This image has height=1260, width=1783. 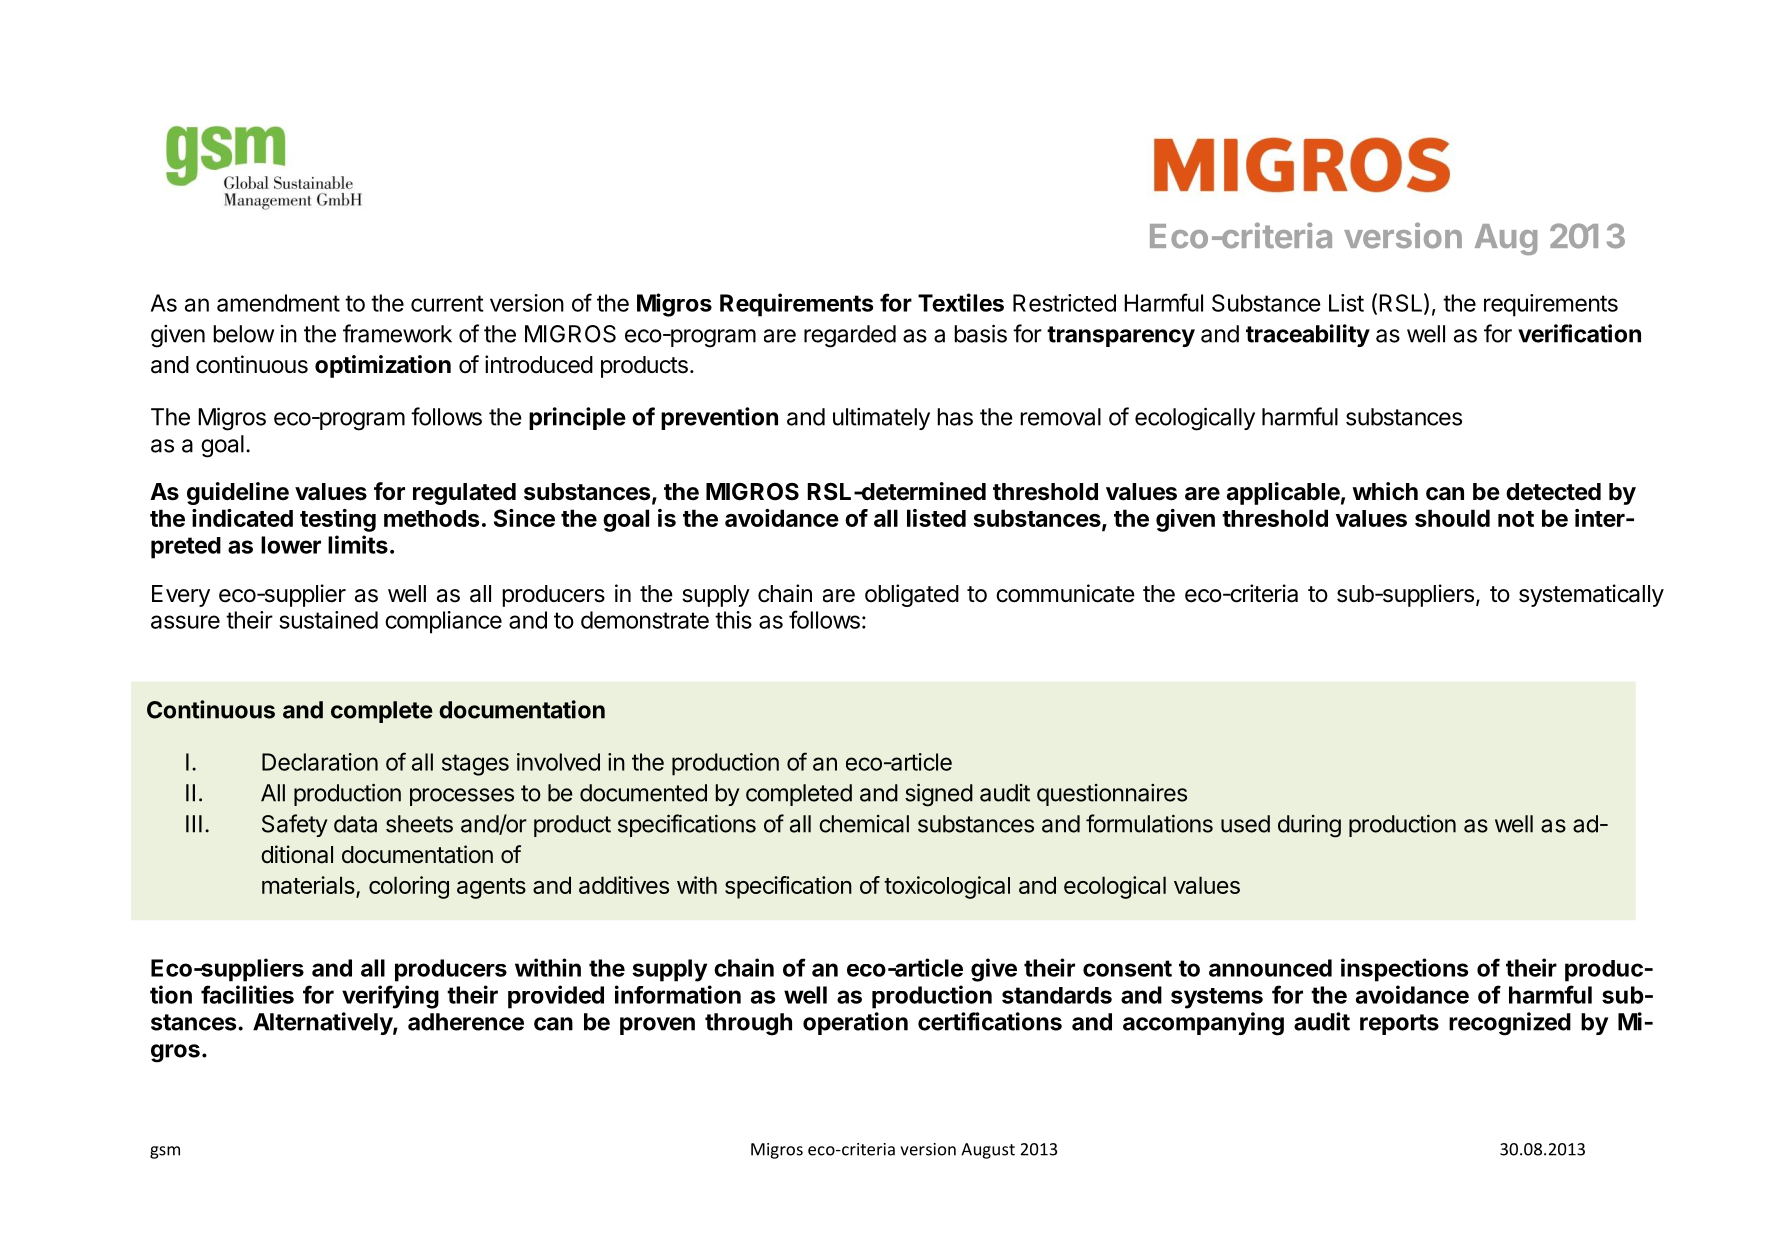 What do you see at coordinates (1309, 826) in the image?
I see `during` at bounding box center [1309, 826].
